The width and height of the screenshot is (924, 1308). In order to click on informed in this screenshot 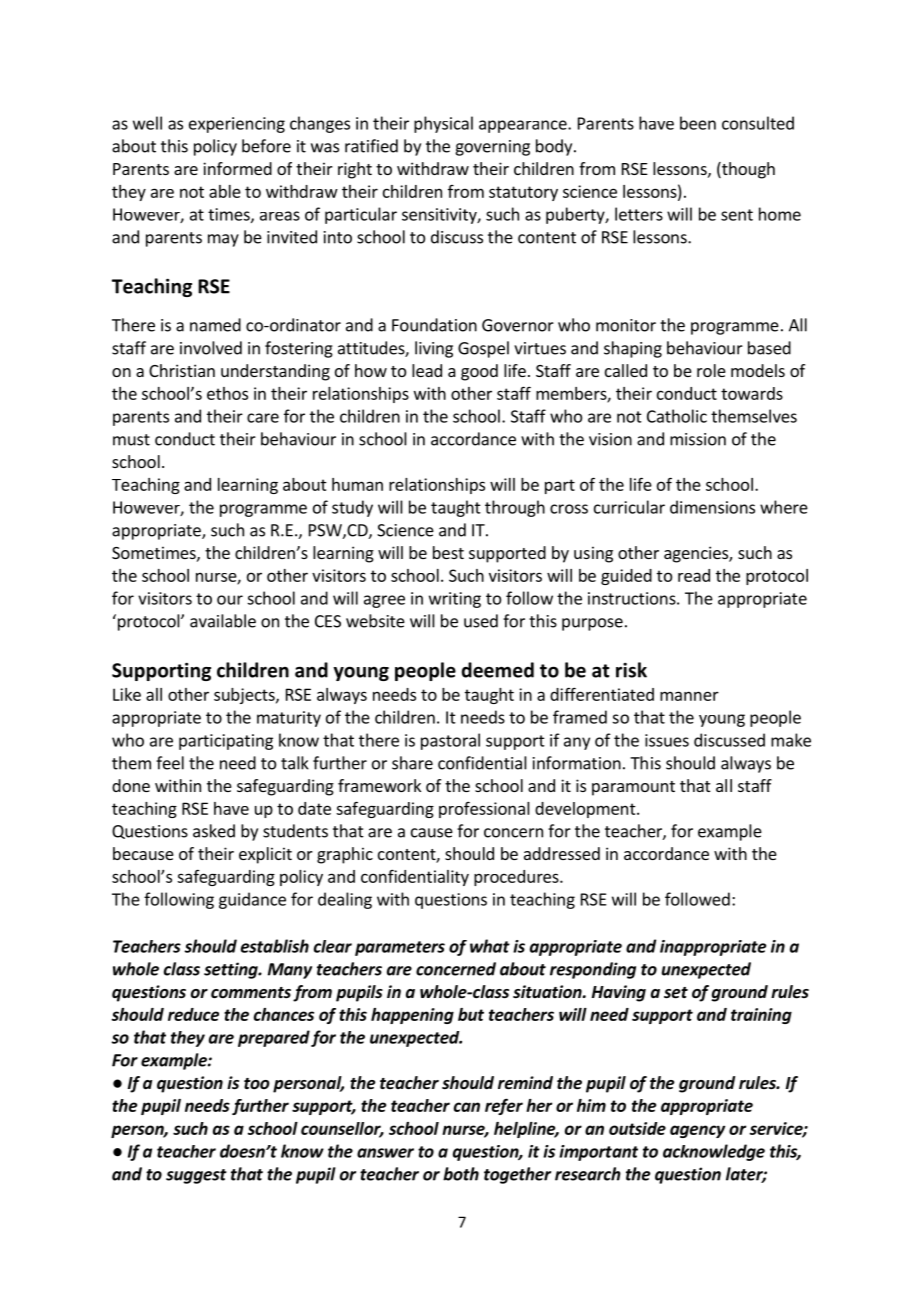, I will do `click(237, 168)`.
